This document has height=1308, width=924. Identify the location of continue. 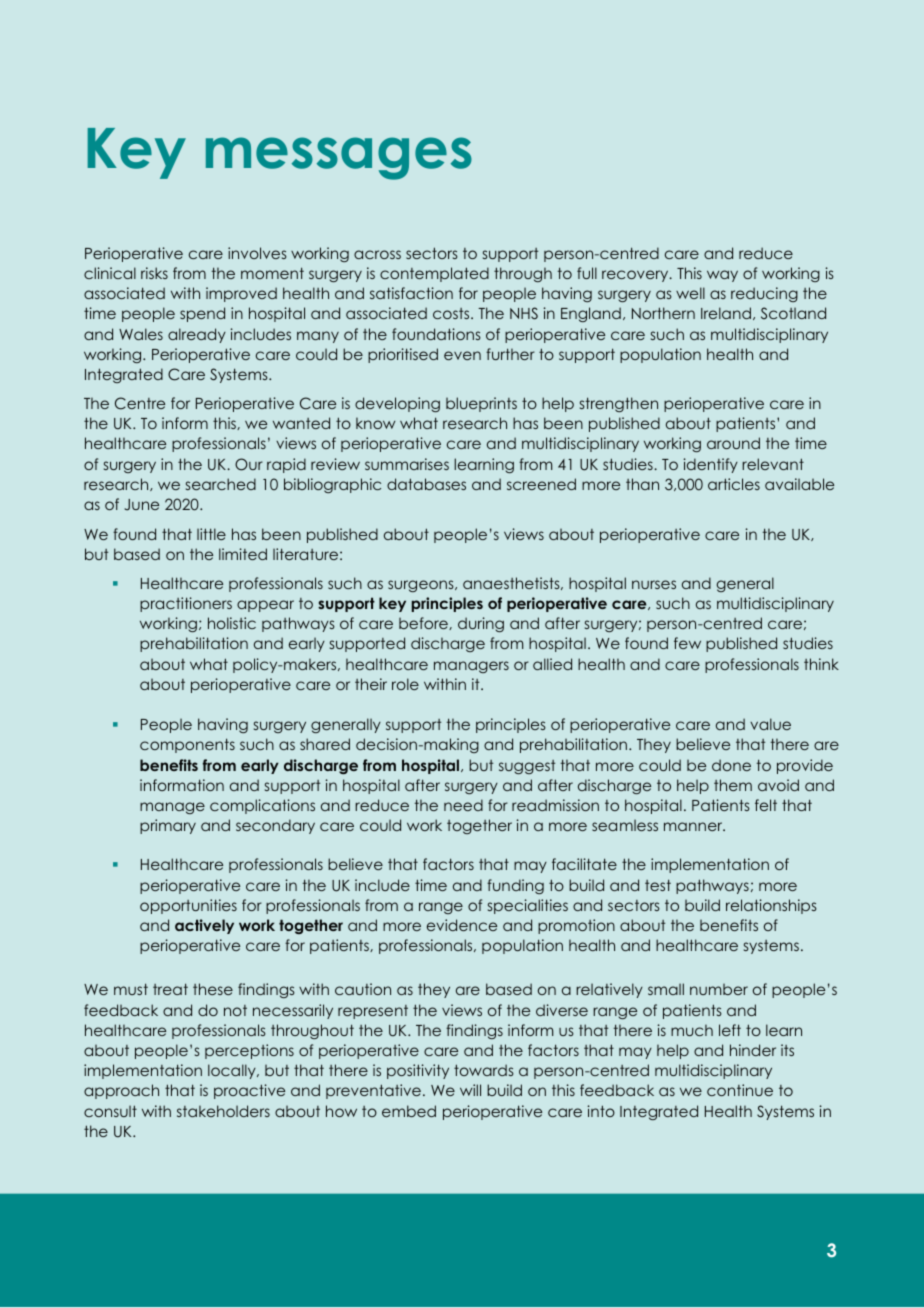
(740, 1090).
